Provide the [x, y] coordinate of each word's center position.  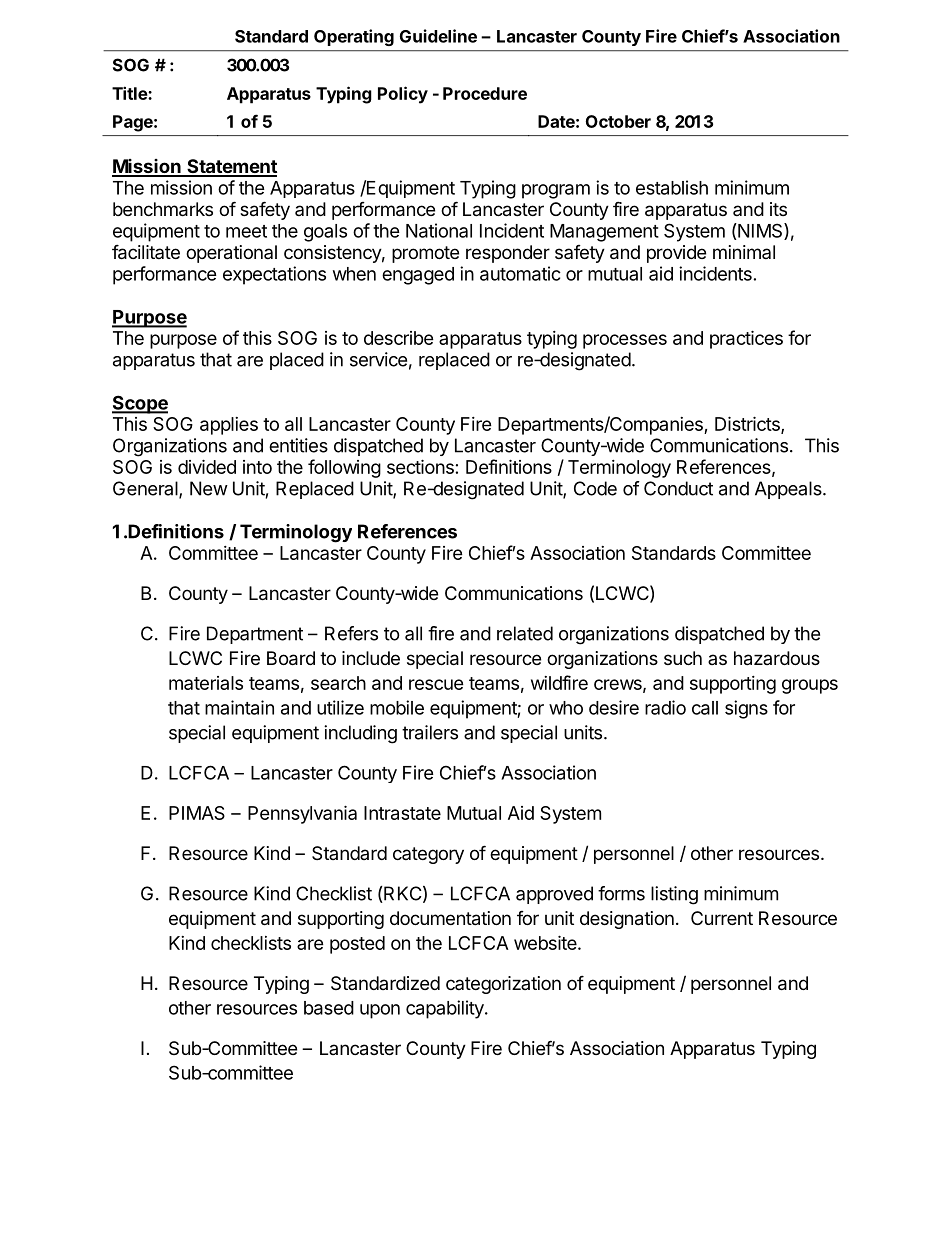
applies [229, 426]
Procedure [485, 93]
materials [206, 683]
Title [130, 93]
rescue [436, 684]
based [329, 1008]
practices [746, 339]
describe [399, 338]
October [618, 121]
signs [746, 709]
